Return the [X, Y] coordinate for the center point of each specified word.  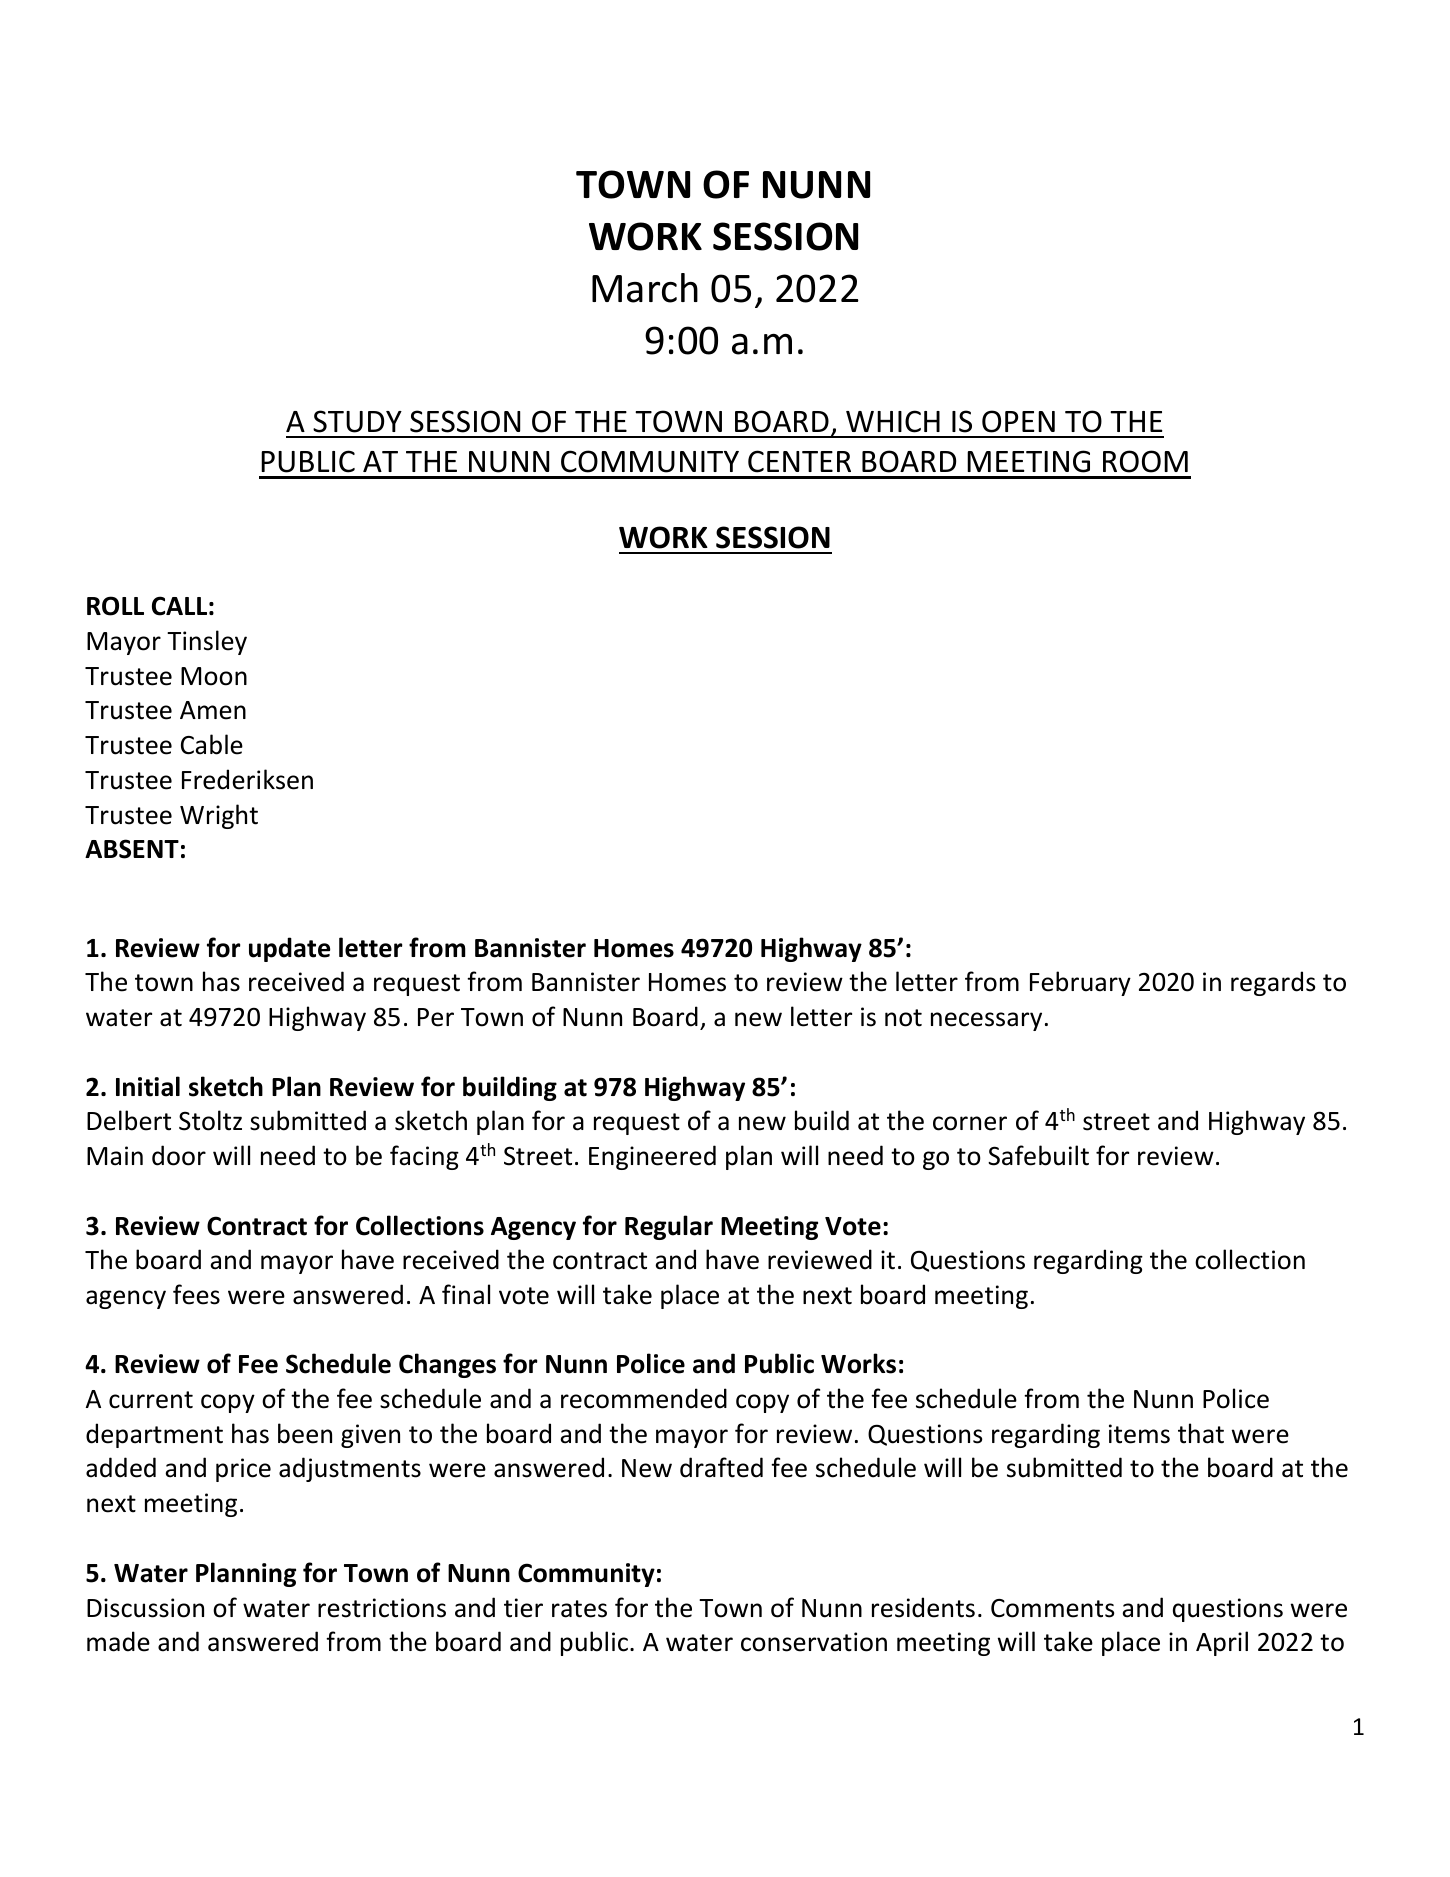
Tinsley [207, 642]
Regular [669, 1227]
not [903, 1018]
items [1139, 1434]
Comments [1052, 1608]
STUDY [357, 421]
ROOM [1145, 461]
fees [196, 1294]
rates [579, 1609]
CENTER [799, 461]
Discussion [145, 1608]
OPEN [1018, 421]
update [289, 949]
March [645, 288]
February [1080, 983]
